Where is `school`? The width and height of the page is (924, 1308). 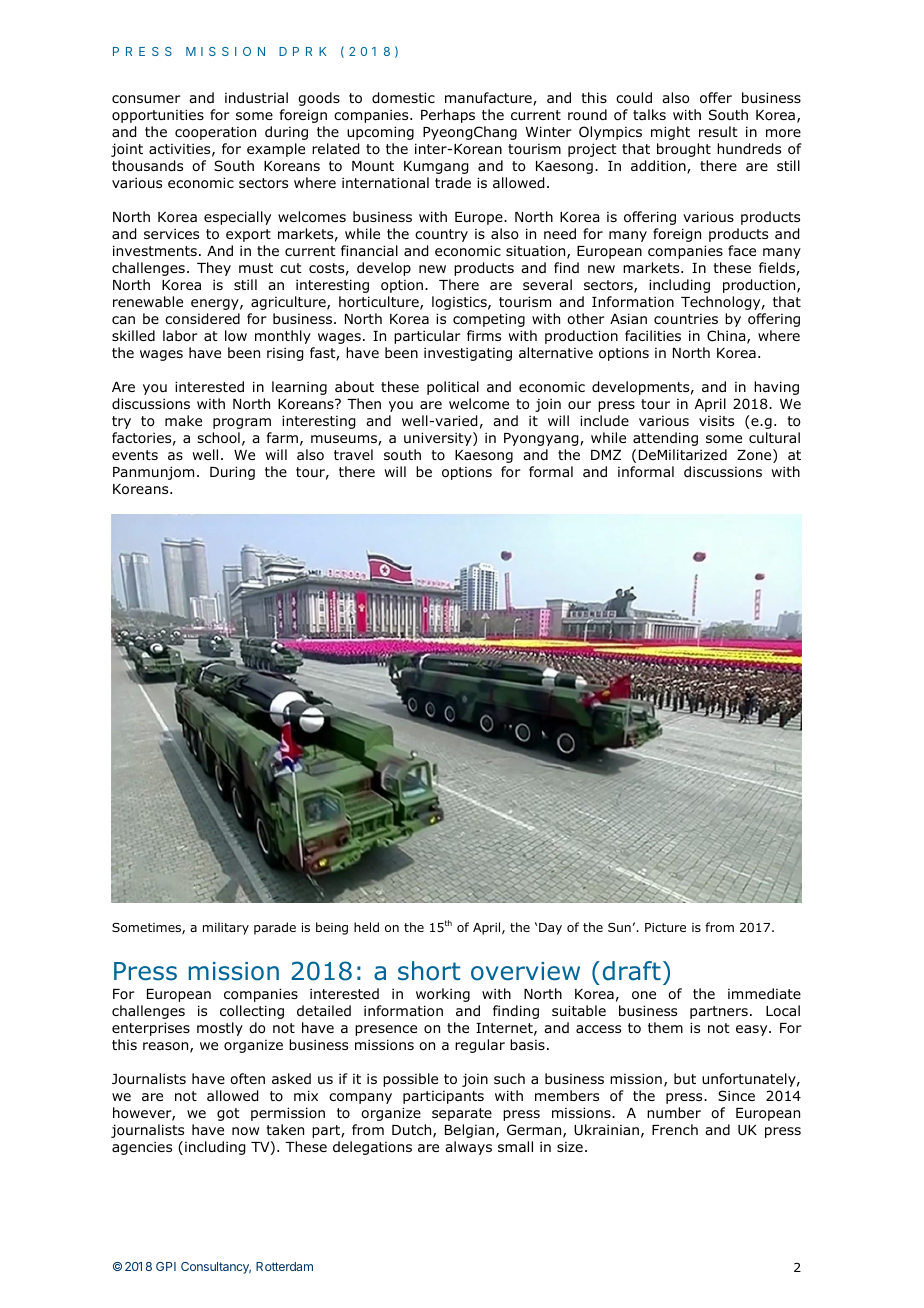
school is located at coordinates (218, 438).
